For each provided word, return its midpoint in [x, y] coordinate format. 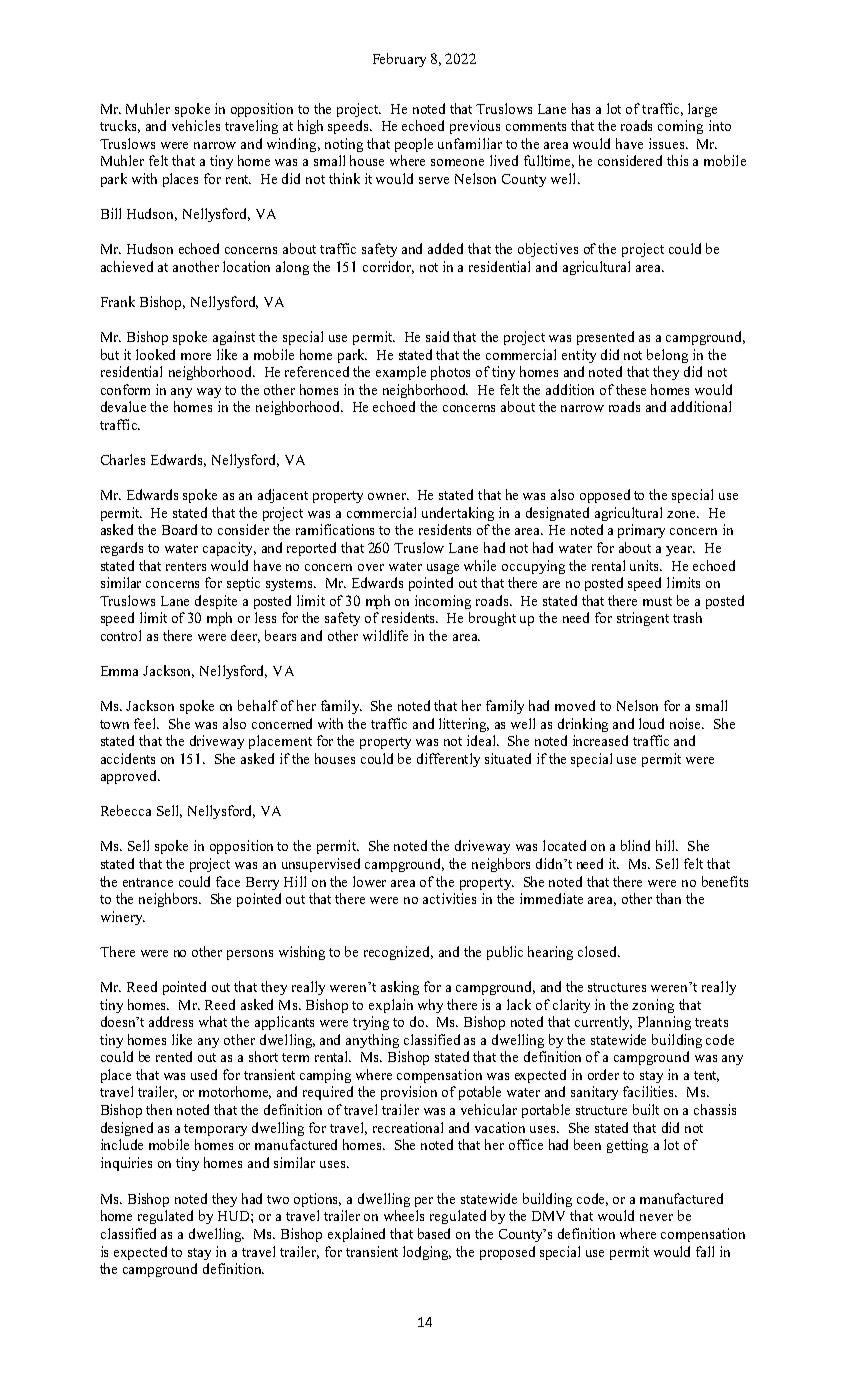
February [399, 60]
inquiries [126, 1164]
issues [666, 143]
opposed [605, 496]
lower [369, 881]
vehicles [196, 125]
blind [635, 845]
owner [388, 496]
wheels [404, 1215]
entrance [148, 882]
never [656, 1217]
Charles [123, 459]
